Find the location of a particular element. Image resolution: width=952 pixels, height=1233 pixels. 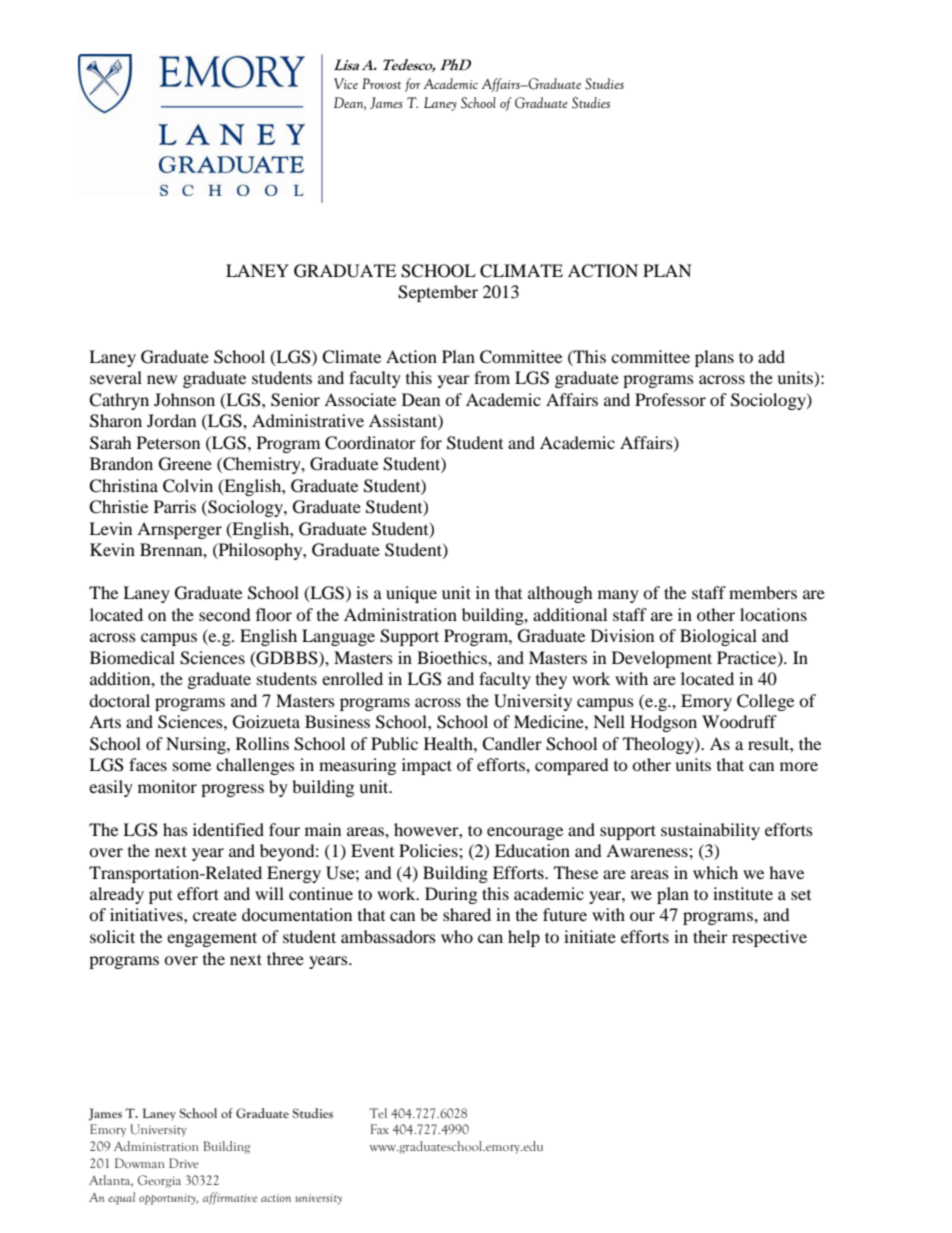

from is located at coordinates (492, 377).
